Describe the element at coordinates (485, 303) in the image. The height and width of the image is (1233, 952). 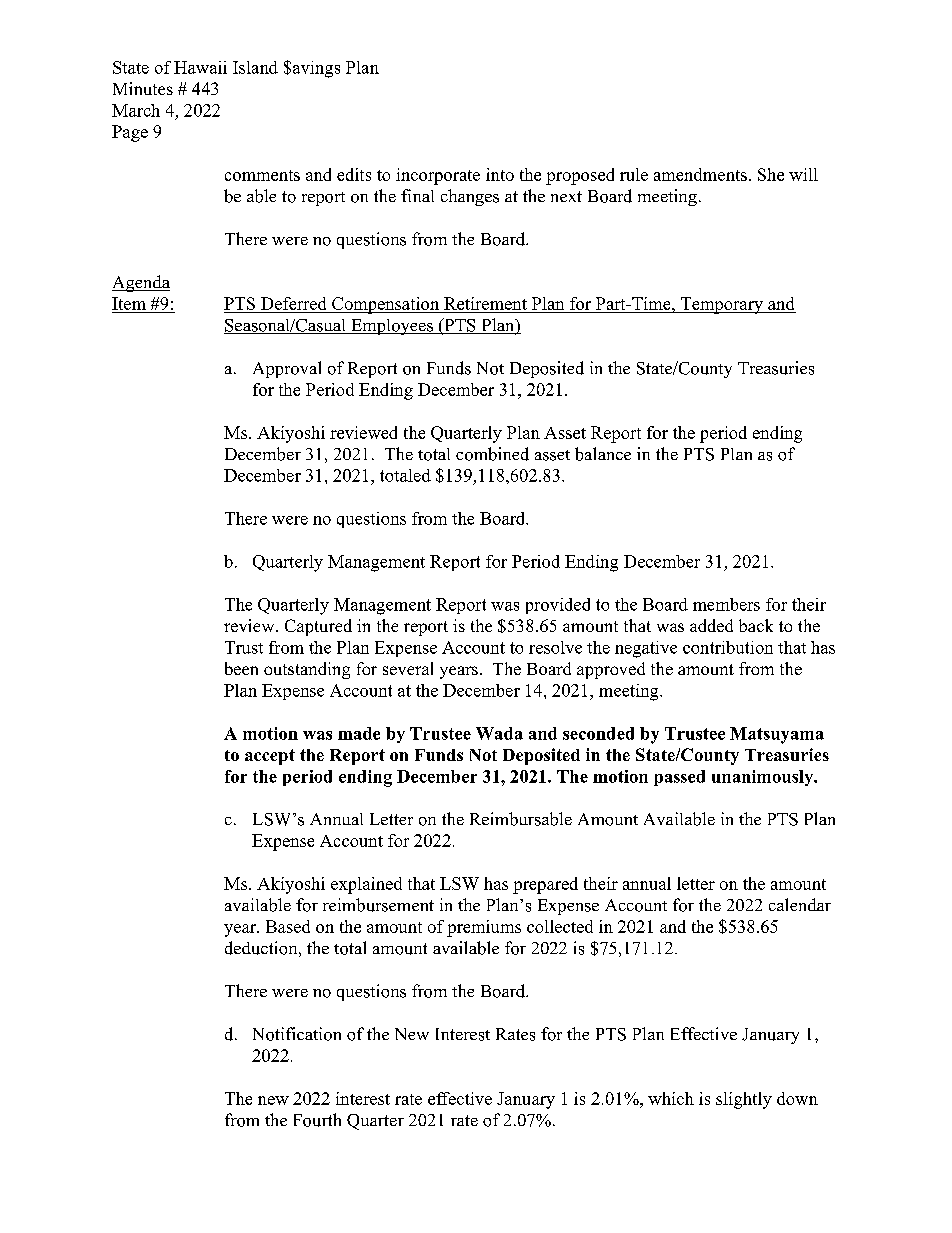
I see `Retirement` at that location.
